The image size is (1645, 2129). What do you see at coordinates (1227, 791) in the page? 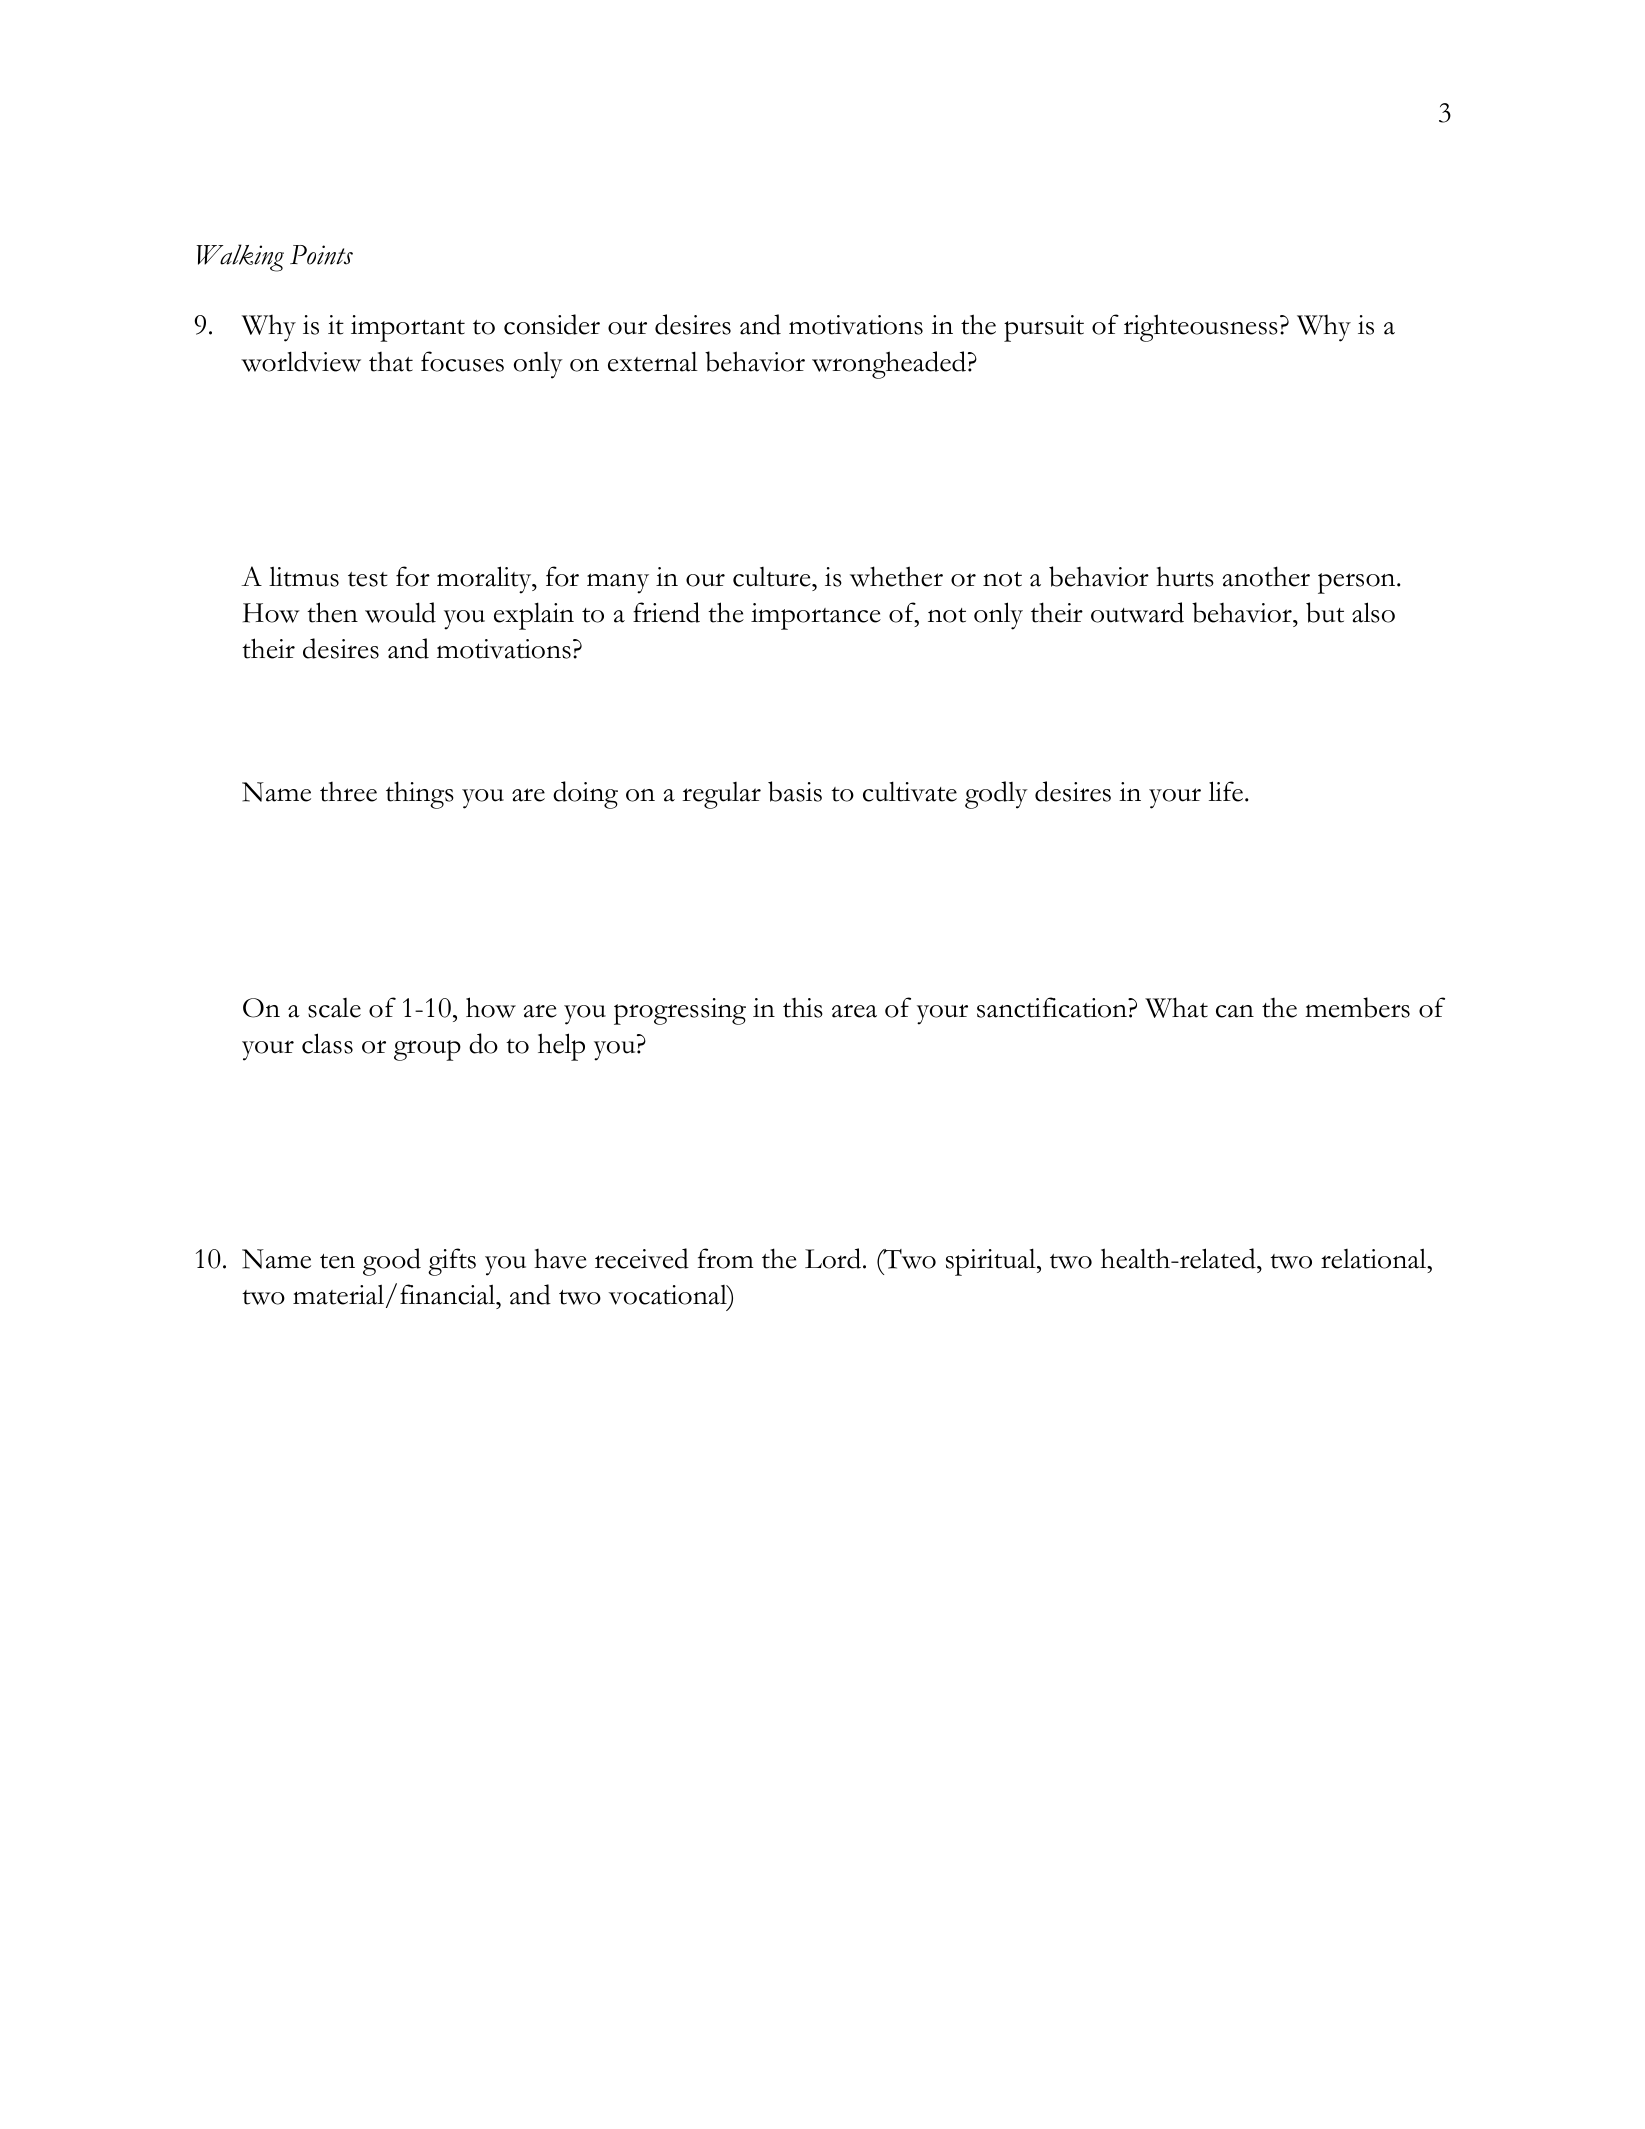
I see `life` at bounding box center [1227, 791].
